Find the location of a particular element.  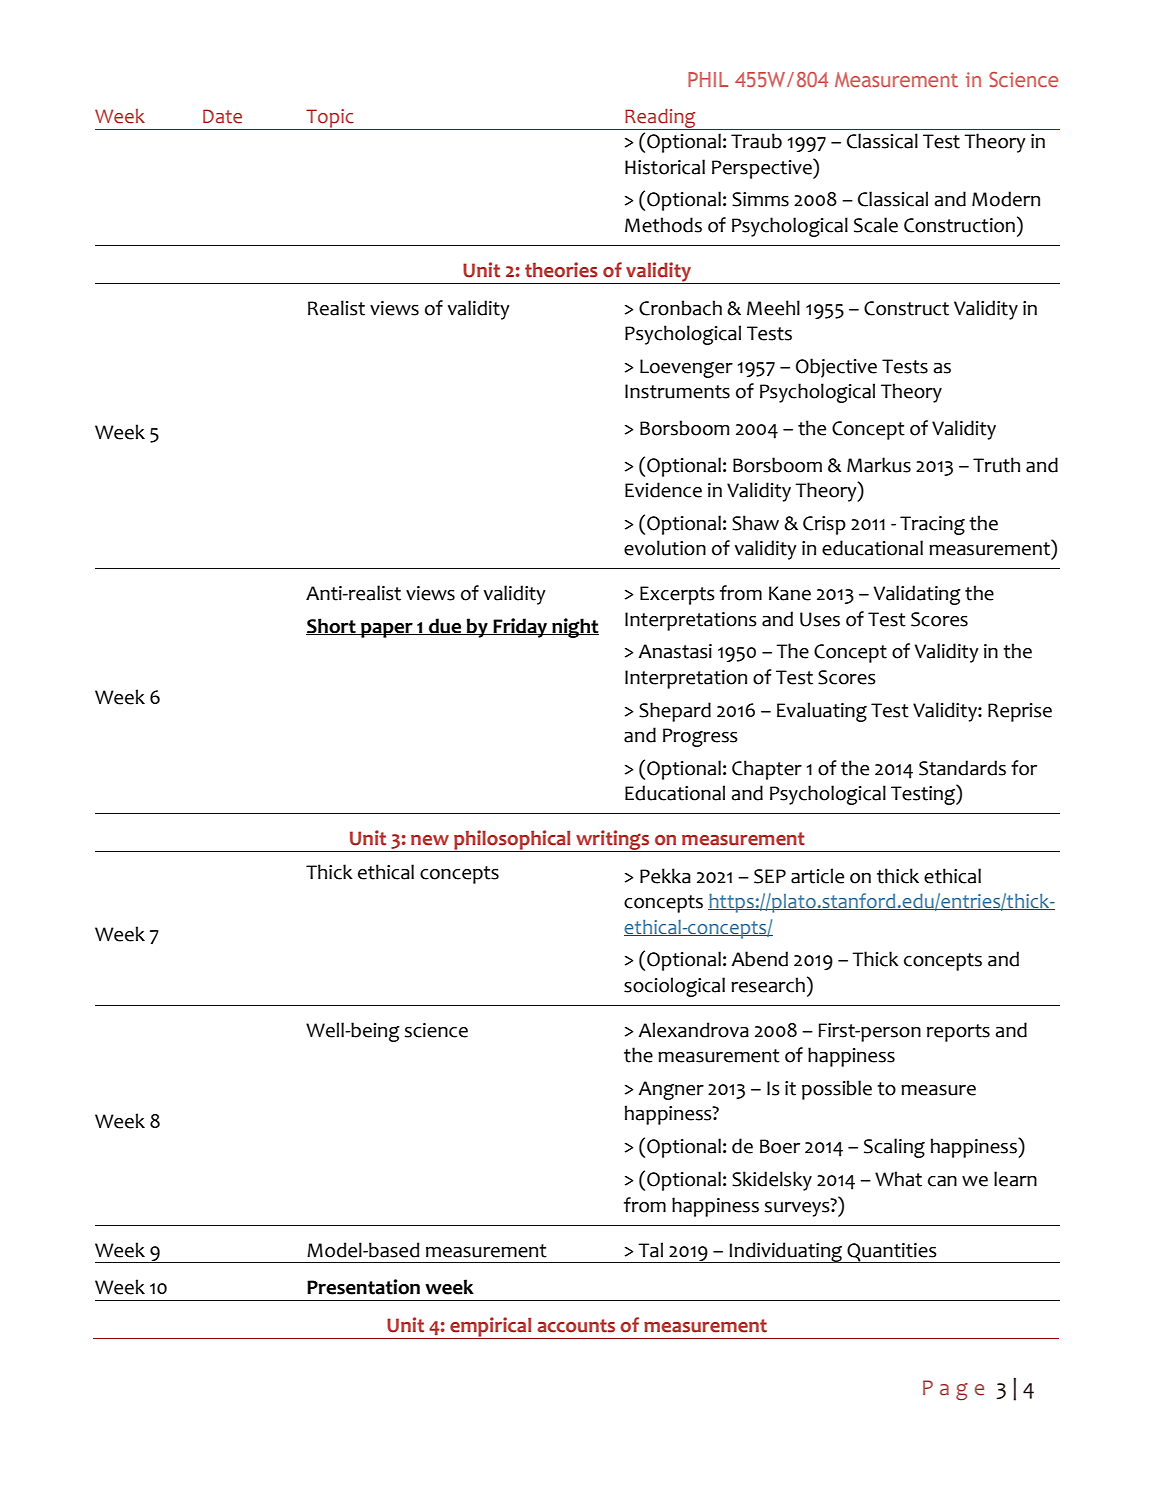

Topic is located at coordinates (330, 119).
